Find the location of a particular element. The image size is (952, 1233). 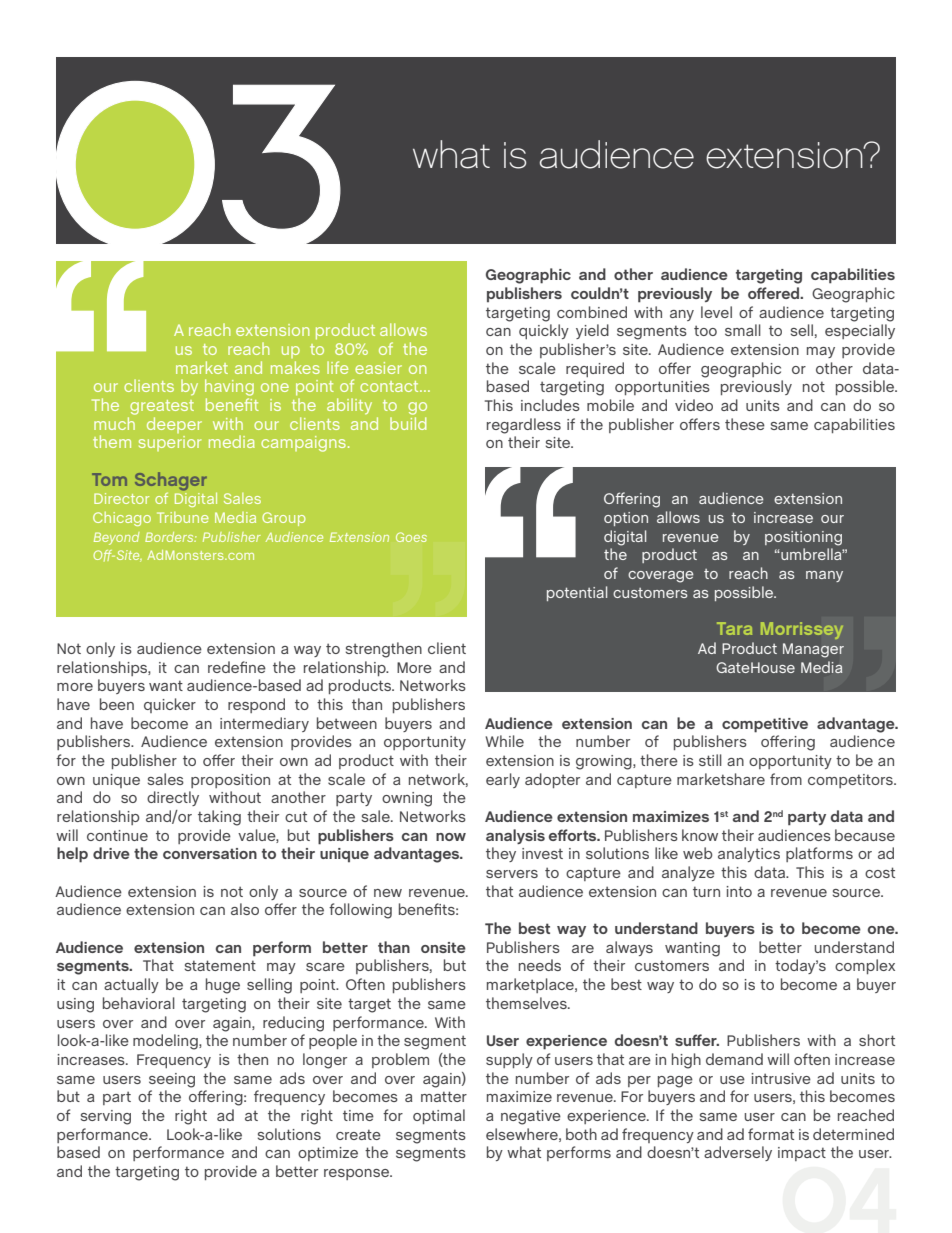

having is located at coordinates (229, 389).
